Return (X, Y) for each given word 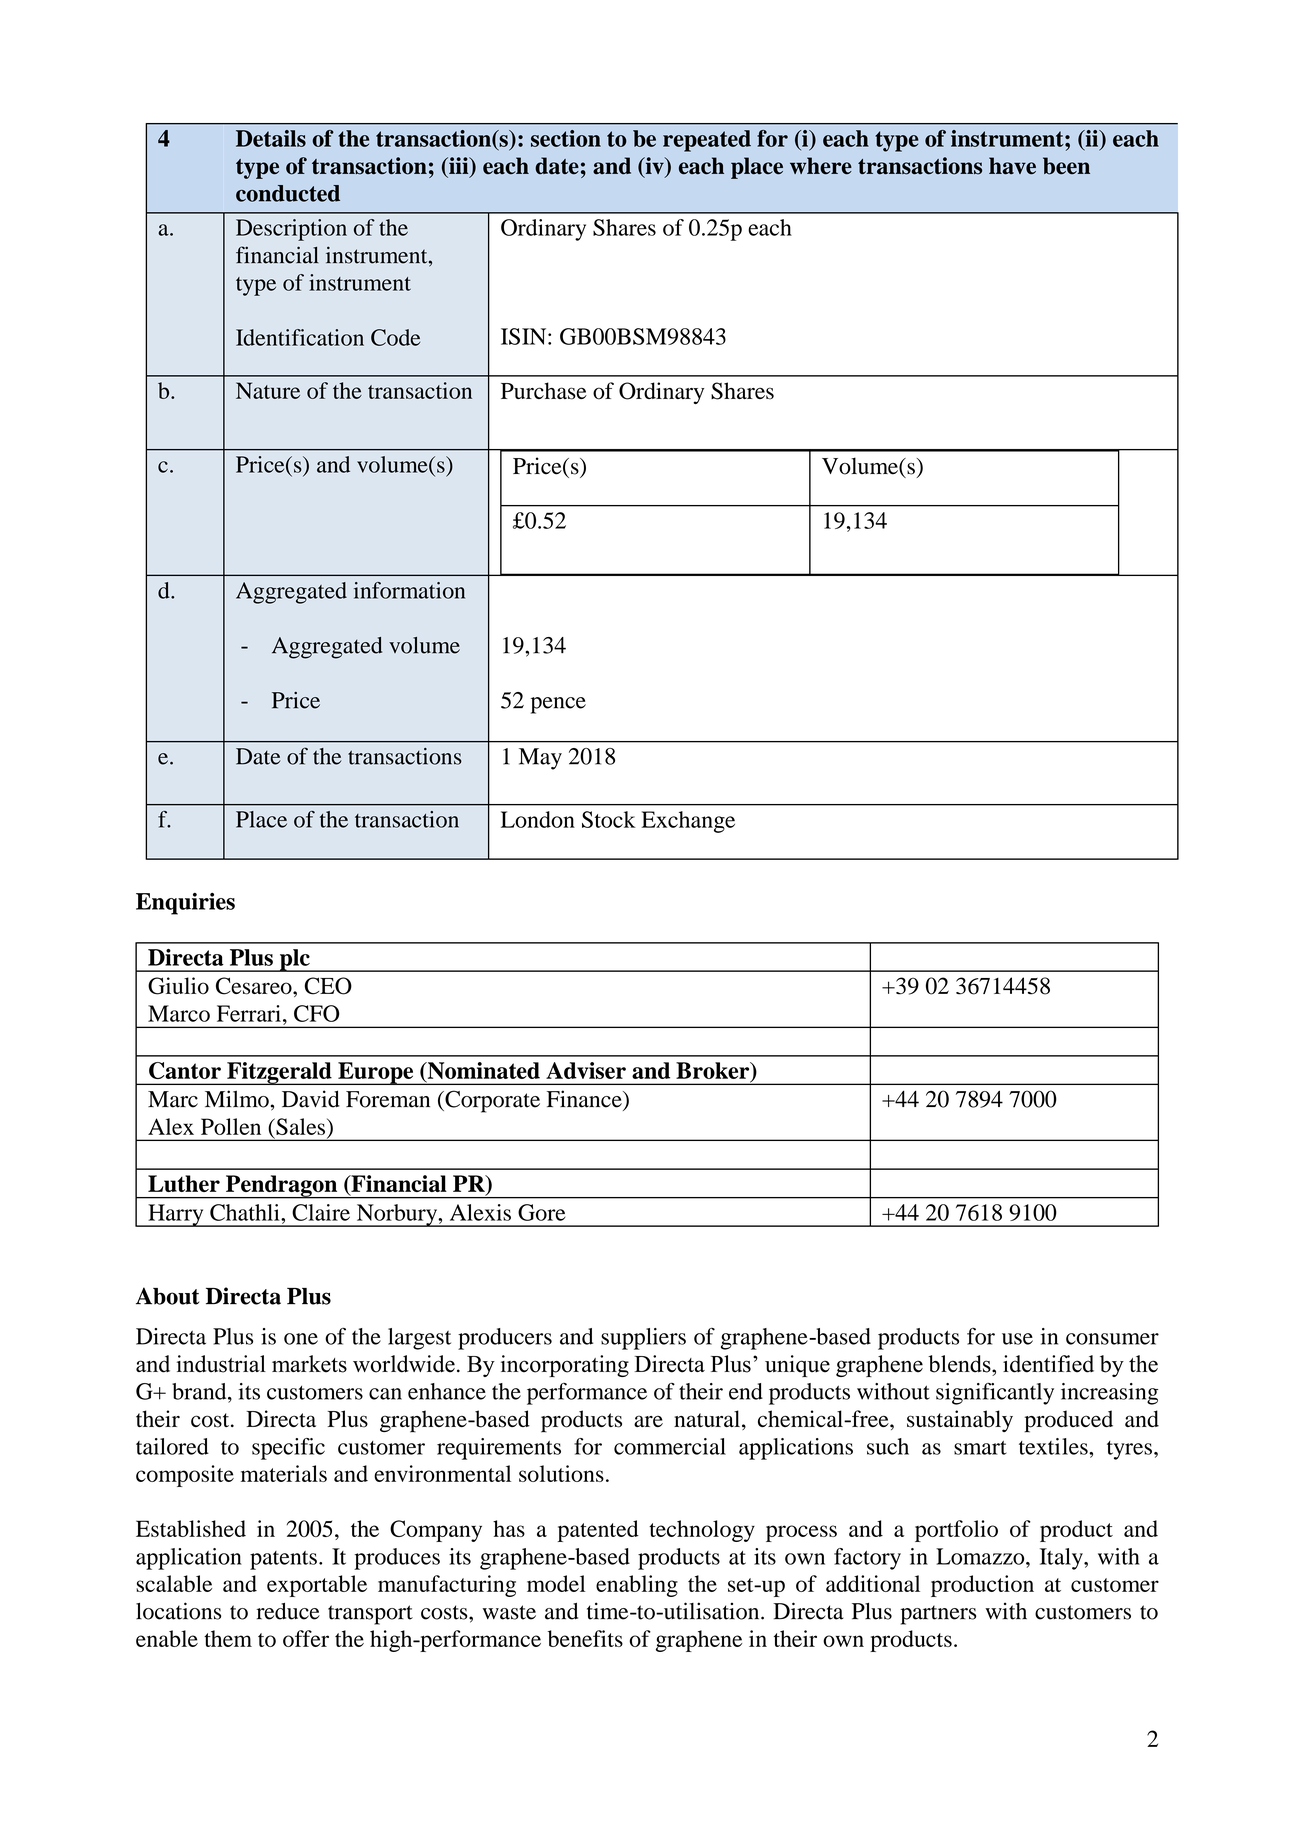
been (1066, 166)
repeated (707, 141)
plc (295, 960)
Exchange (688, 822)
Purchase (544, 391)
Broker (714, 1071)
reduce (288, 1611)
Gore (541, 1212)
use (1017, 1339)
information (409, 590)
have (1012, 166)
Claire (321, 1212)
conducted (288, 193)
